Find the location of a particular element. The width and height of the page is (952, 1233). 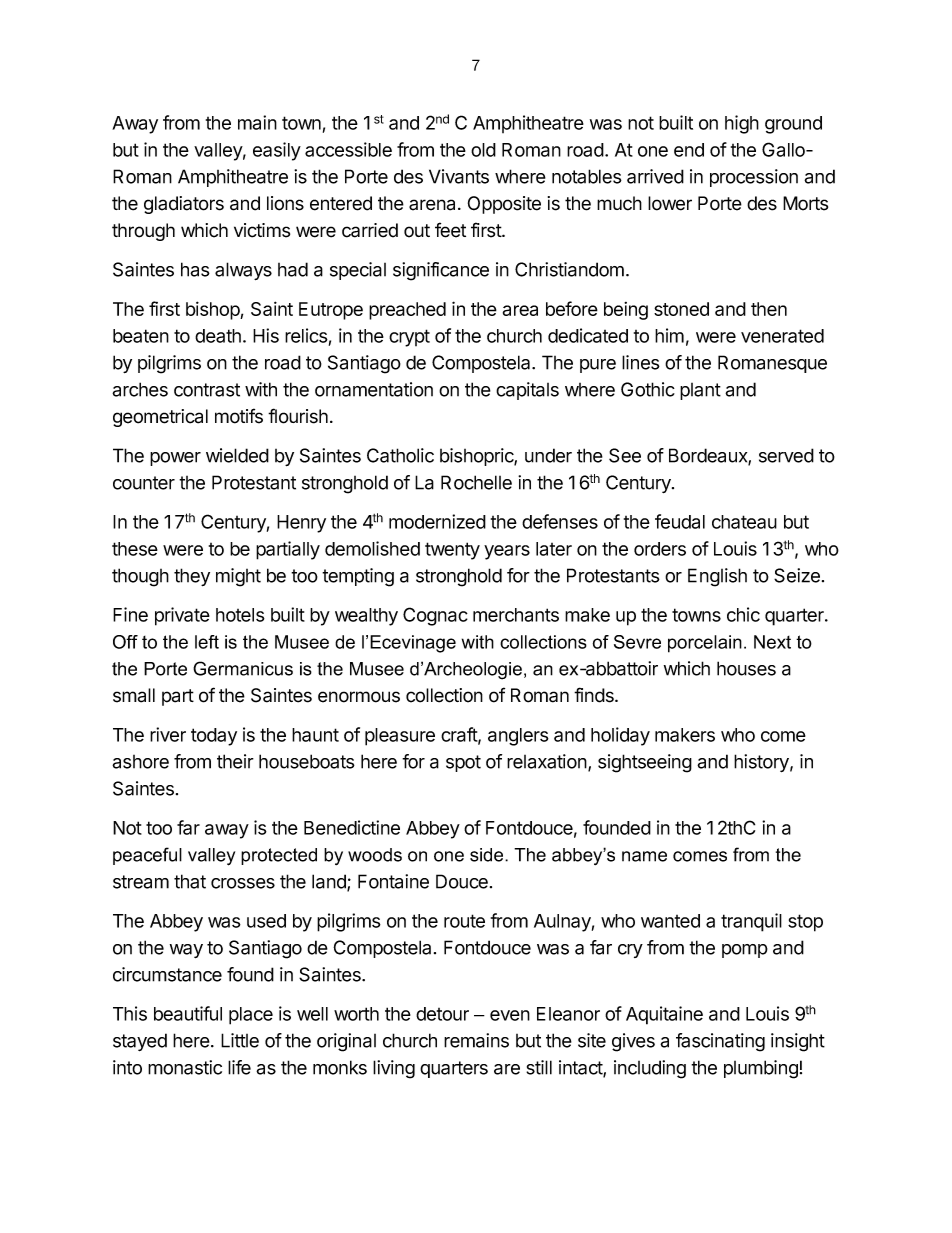

sightseeing is located at coordinates (645, 763).
